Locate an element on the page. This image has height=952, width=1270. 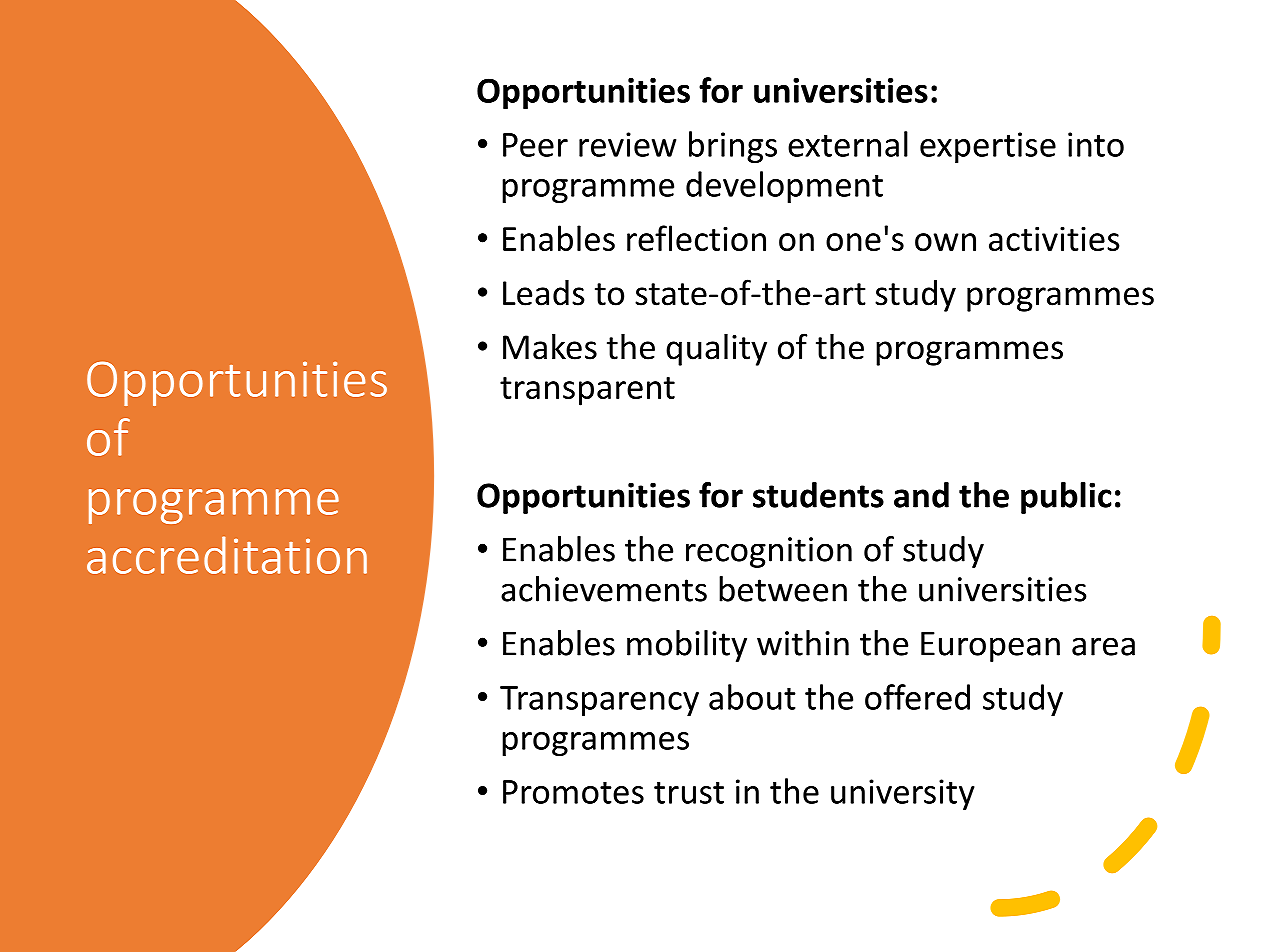
Peer is located at coordinates (535, 145).
